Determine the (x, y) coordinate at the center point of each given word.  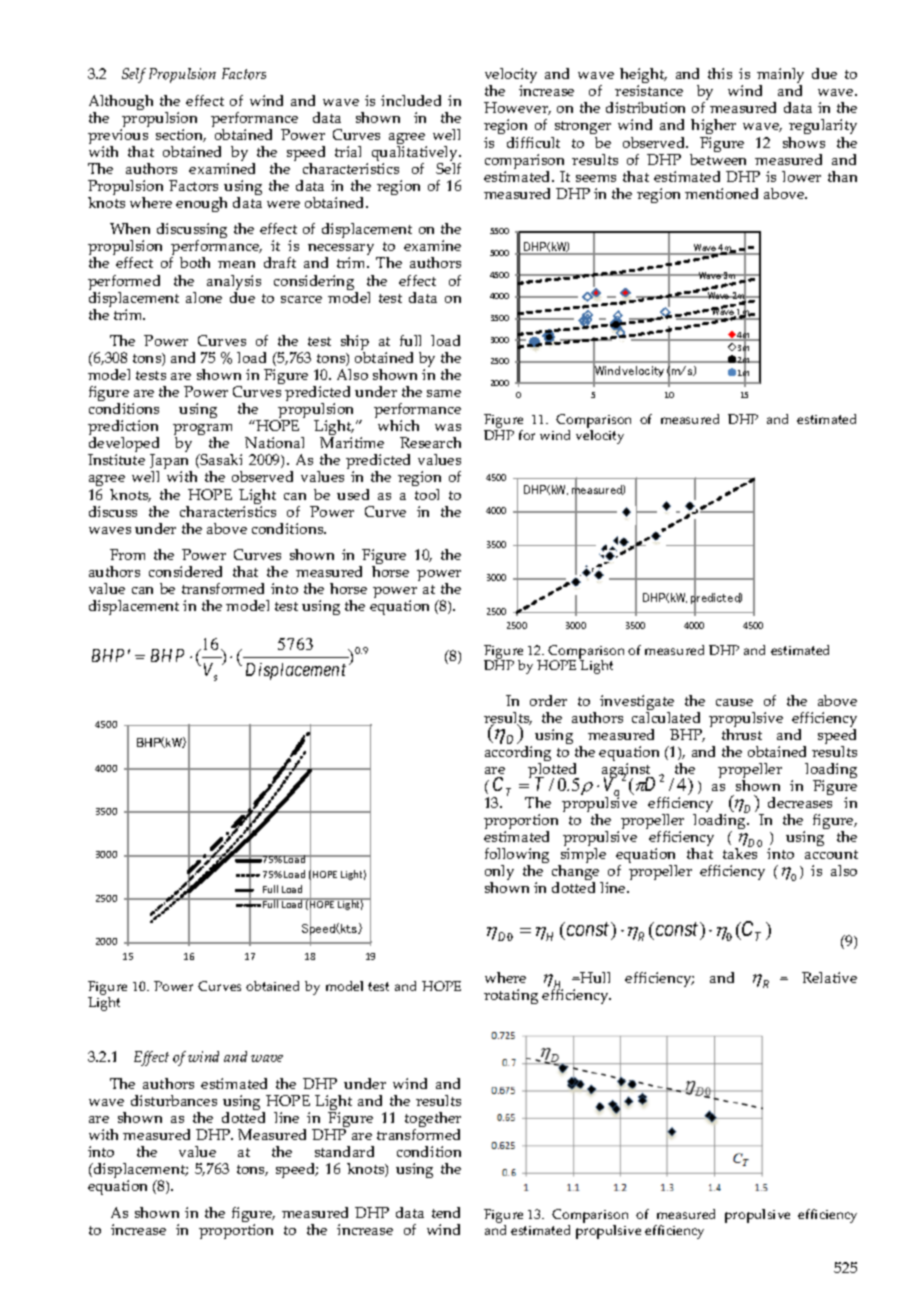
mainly (780, 77)
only (499, 874)
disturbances (174, 1100)
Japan (171, 463)
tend (446, 1212)
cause (734, 702)
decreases (800, 802)
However (517, 108)
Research (430, 442)
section (181, 135)
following (517, 857)
